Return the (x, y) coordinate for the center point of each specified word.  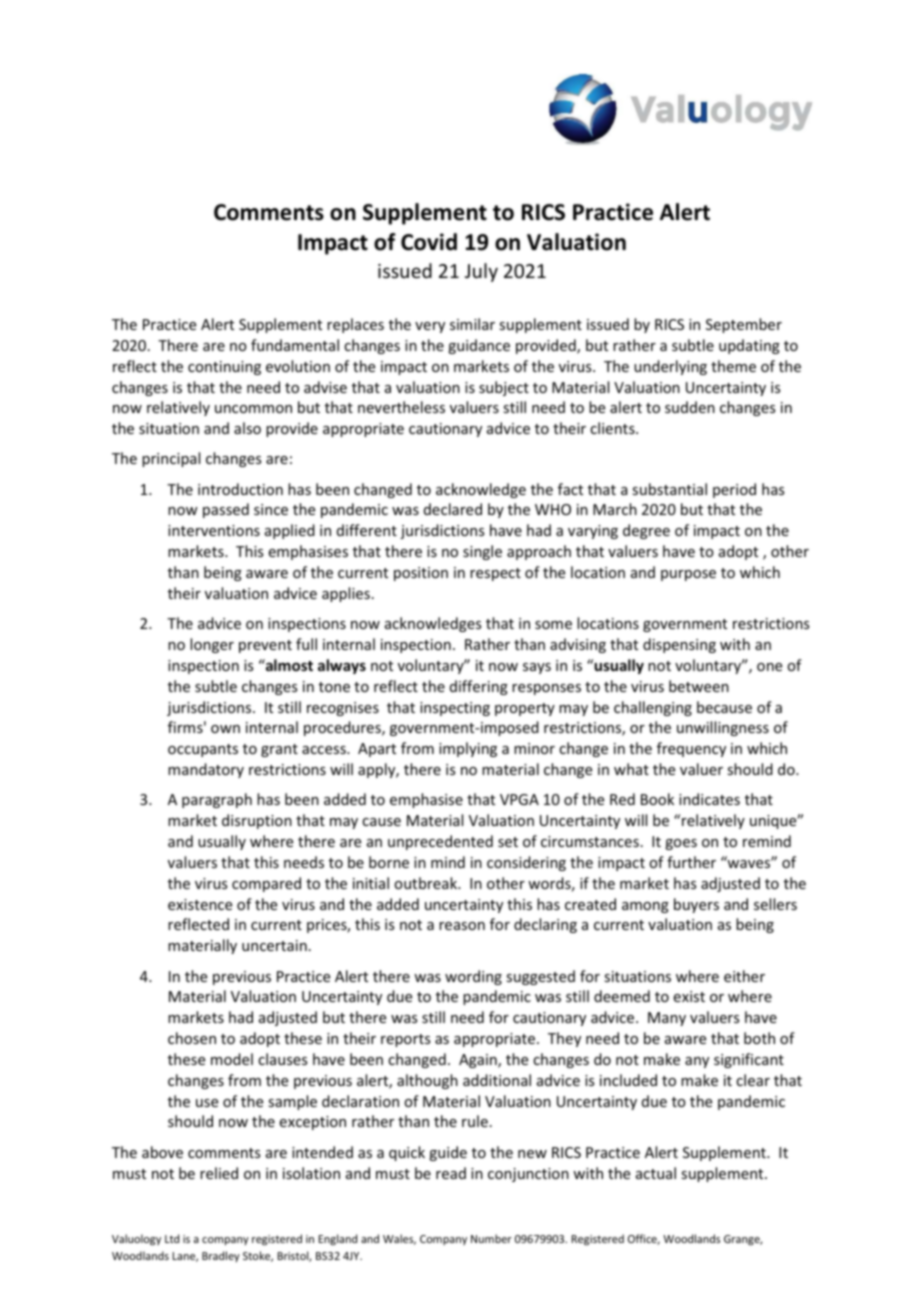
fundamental (295, 345)
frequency (691, 749)
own (225, 729)
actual (656, 1173)
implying (468, 749)
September (744, 325)
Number (491, 1238)
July (481, 272)
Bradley (221, 1256)
